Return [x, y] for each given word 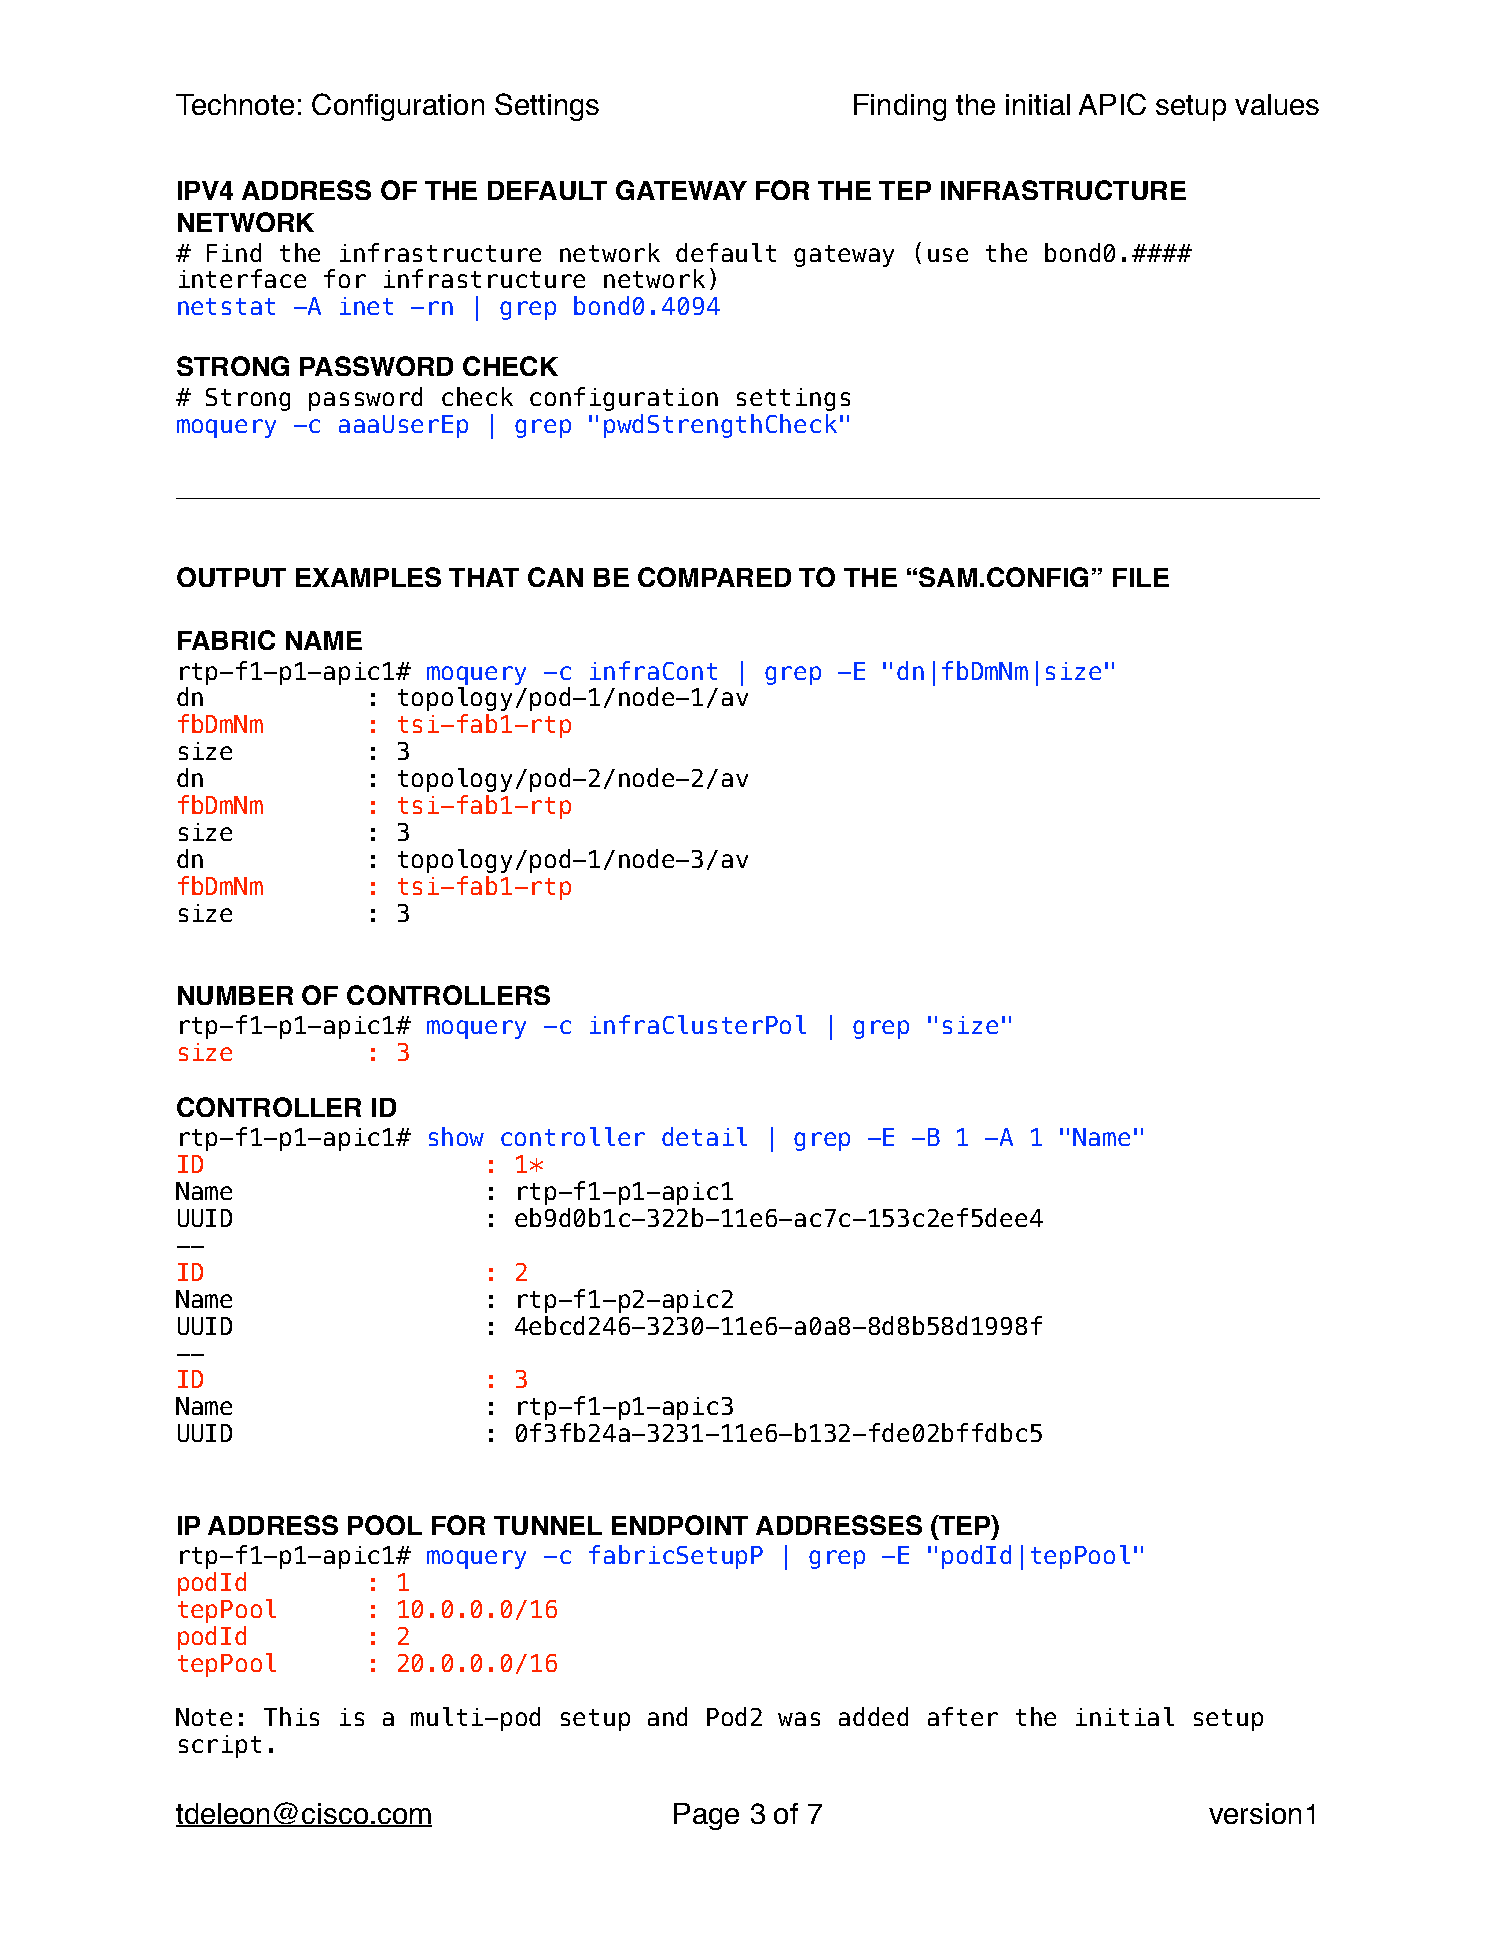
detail [704, 1136]
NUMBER [235, 995]
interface [242, 278]
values [1277, 104]
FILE [1141, 577]
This [291, 1716]
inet [366, 306]
